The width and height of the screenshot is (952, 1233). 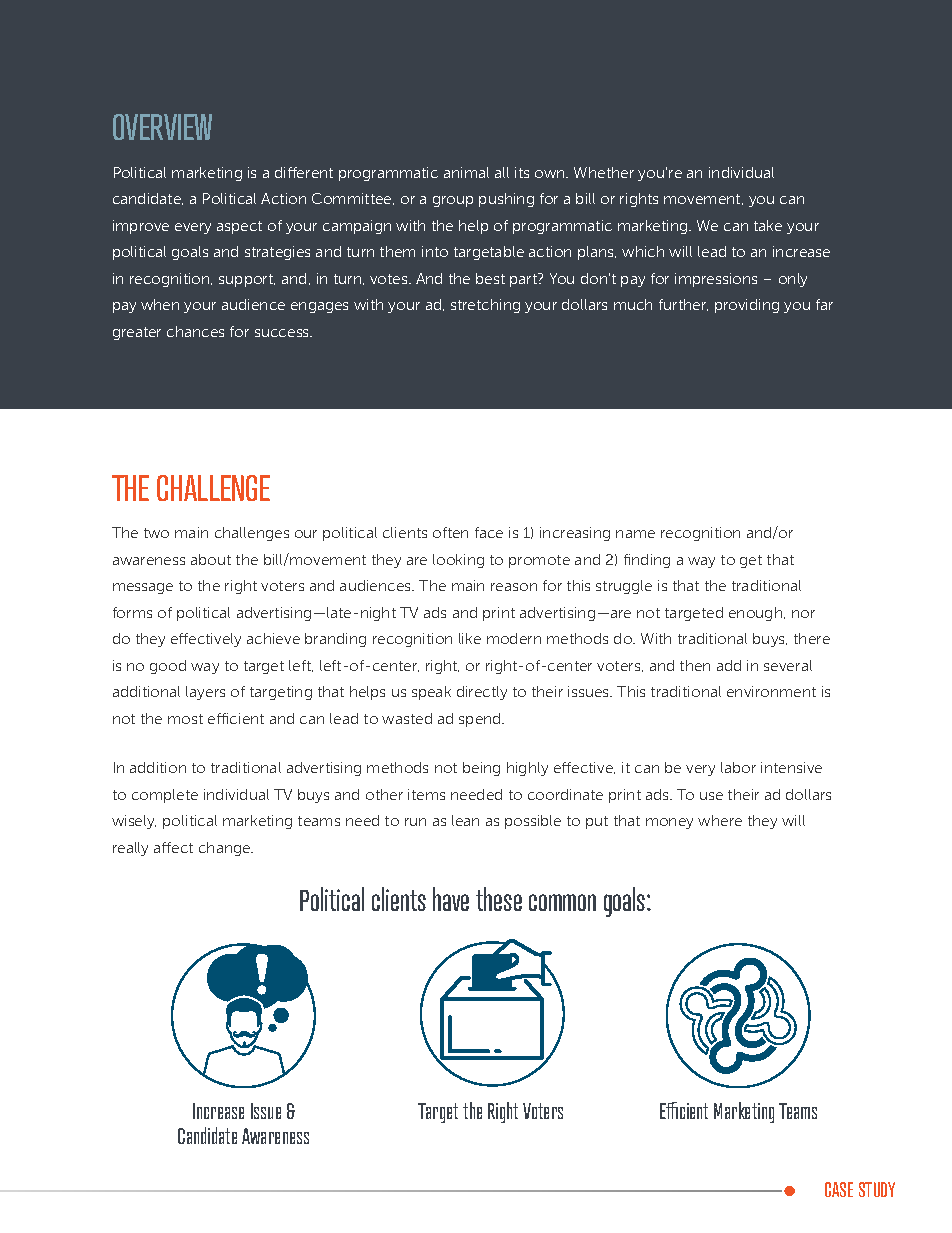 What do you see at coordinates (162, 127) in the screenshot?
I see `OVERVIEW` at bounding box center [162, 127].
